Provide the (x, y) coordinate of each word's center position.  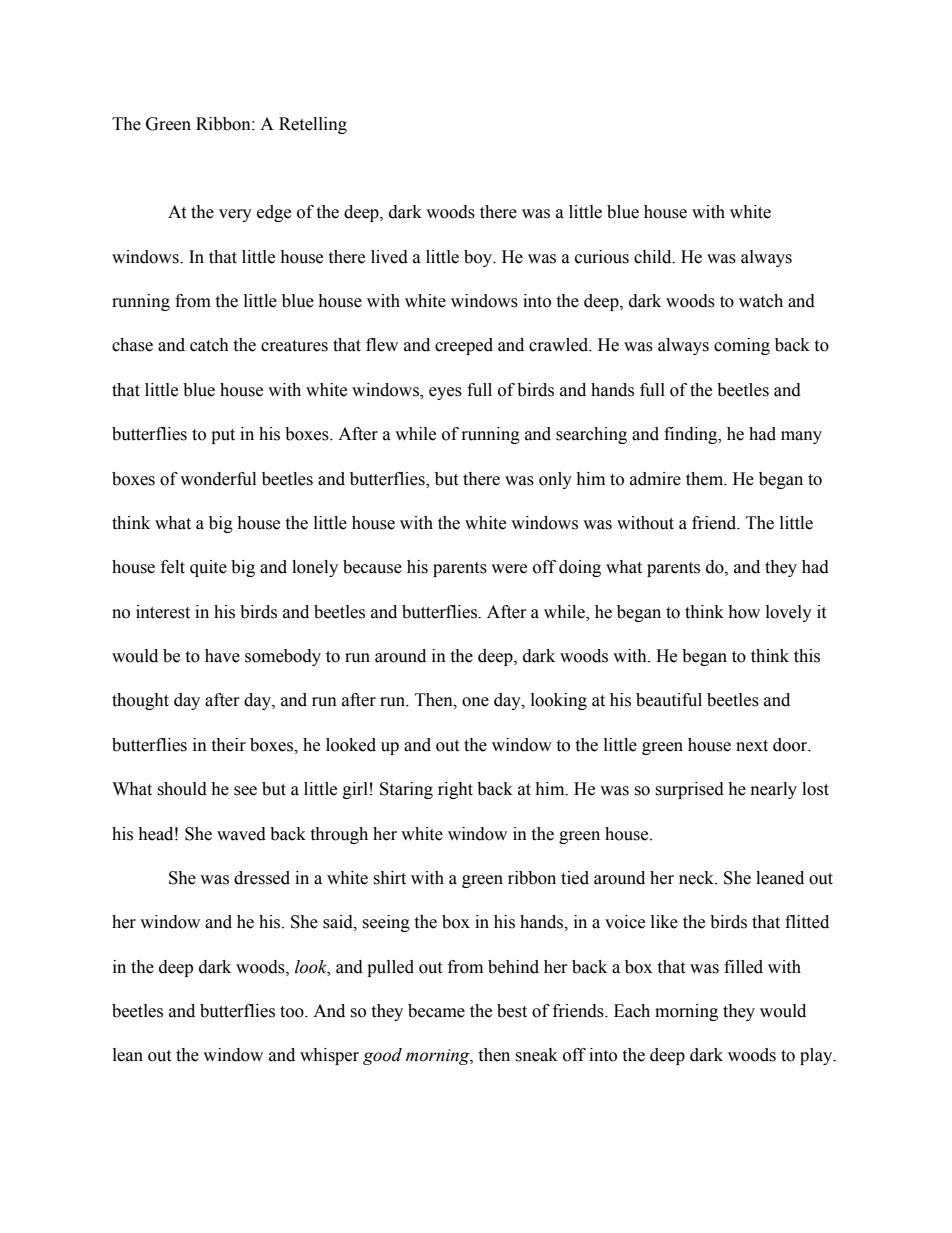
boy (479, 258)
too (293, 1012)
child (654, 257)
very (235, 215)
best (512, 1011)
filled (743, 967)
